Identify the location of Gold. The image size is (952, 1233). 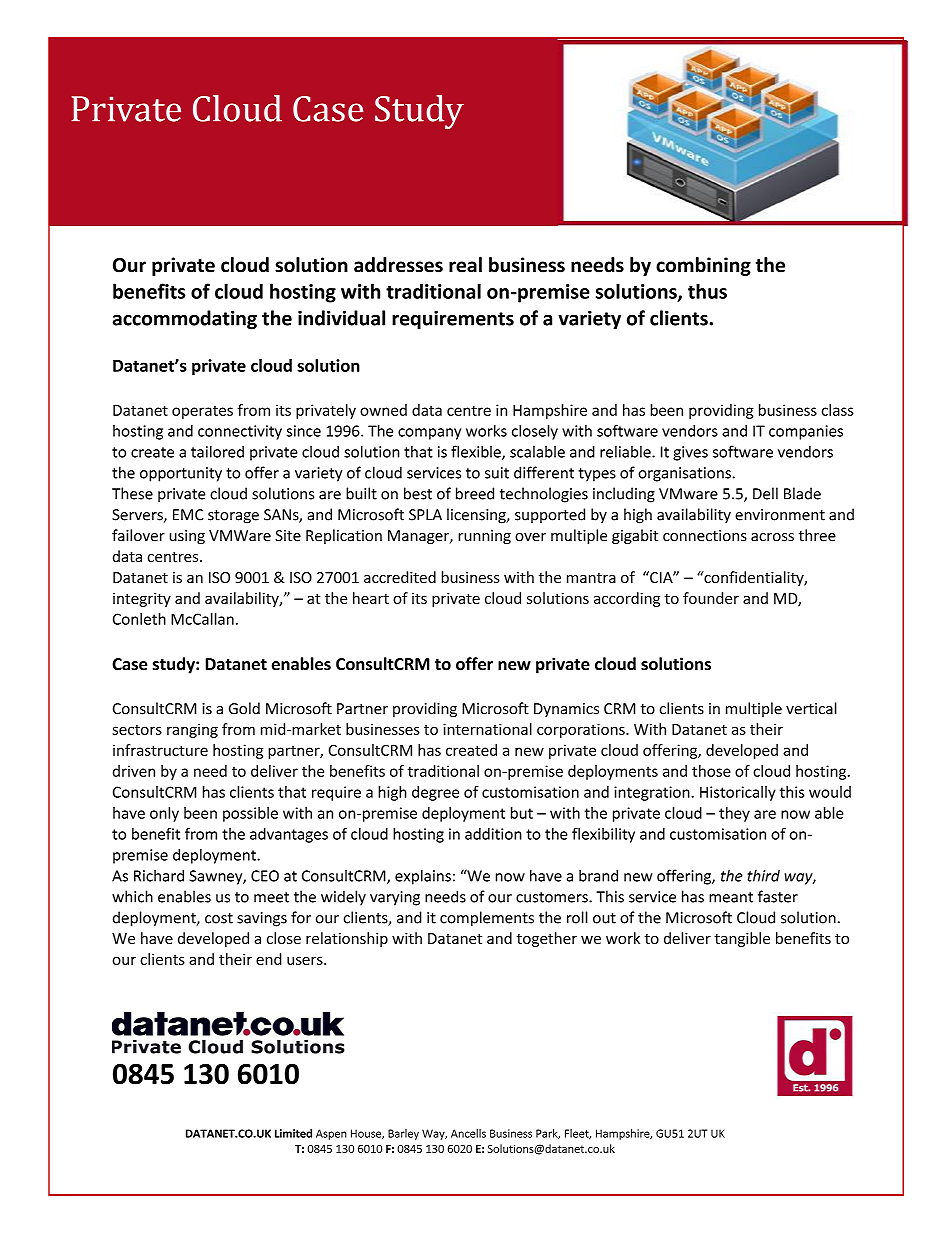
(244, 708).
